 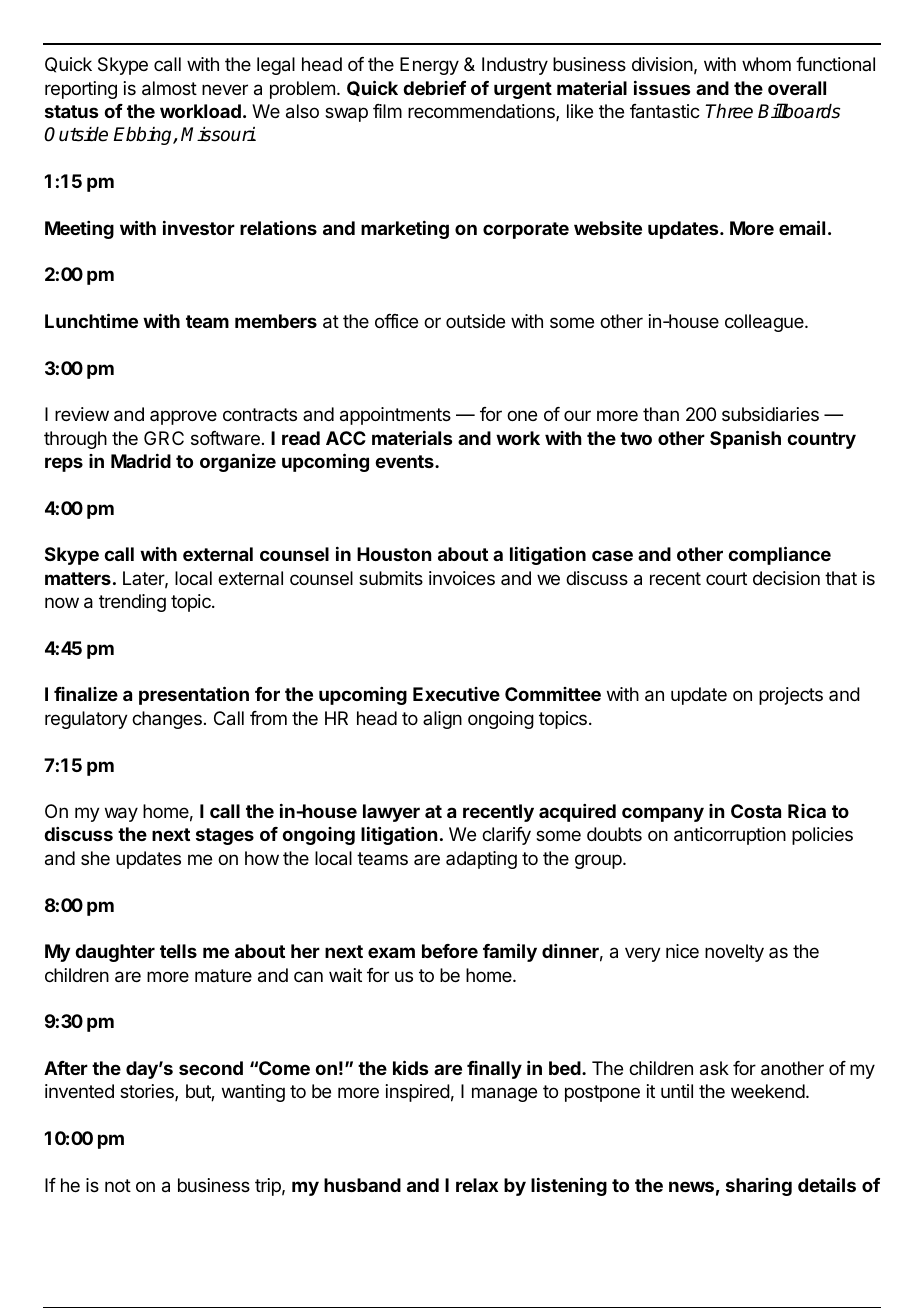 I want to click on way, so click(x=121, y=814).
